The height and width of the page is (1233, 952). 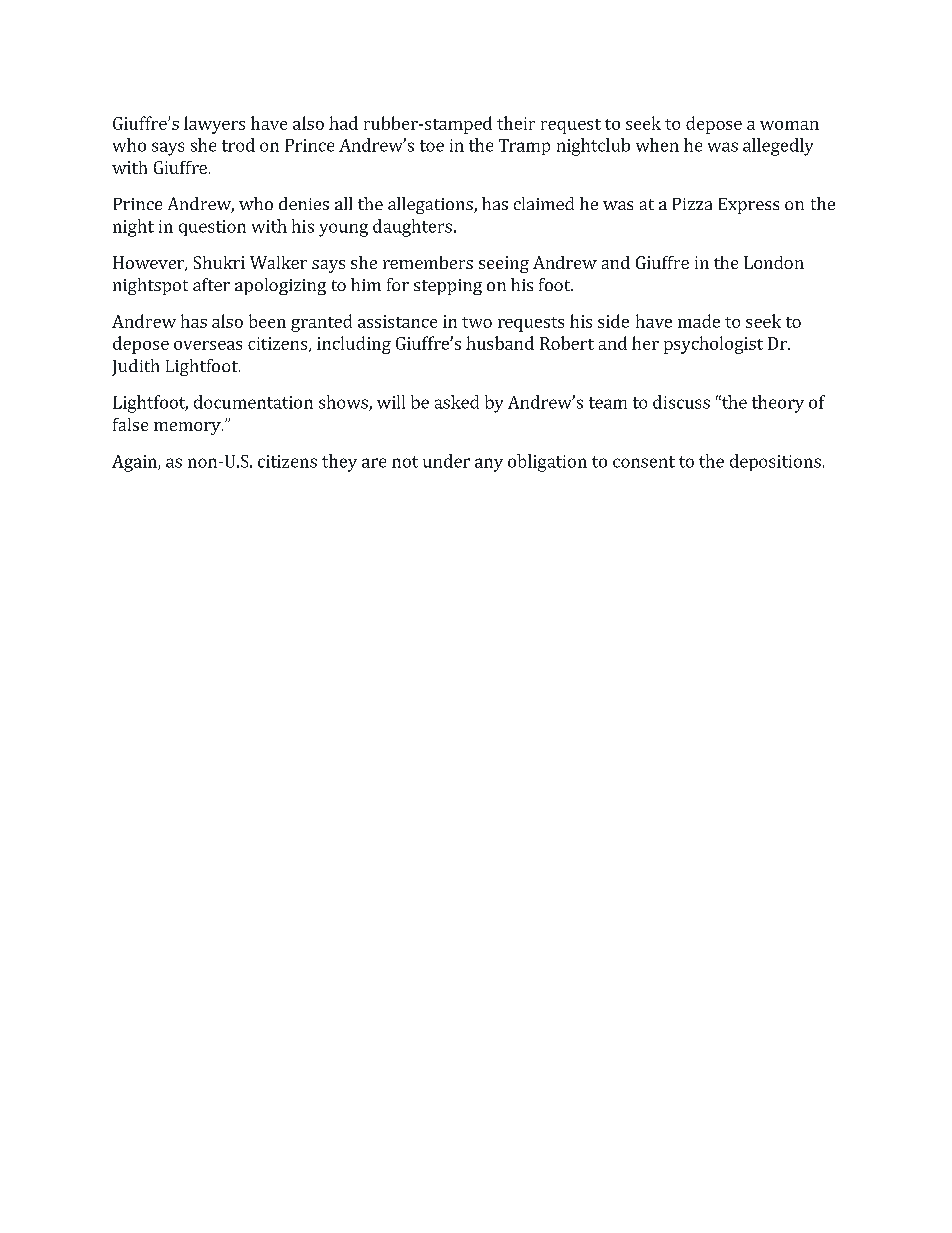 I want to click on Again, so click(x=135, y=463).
